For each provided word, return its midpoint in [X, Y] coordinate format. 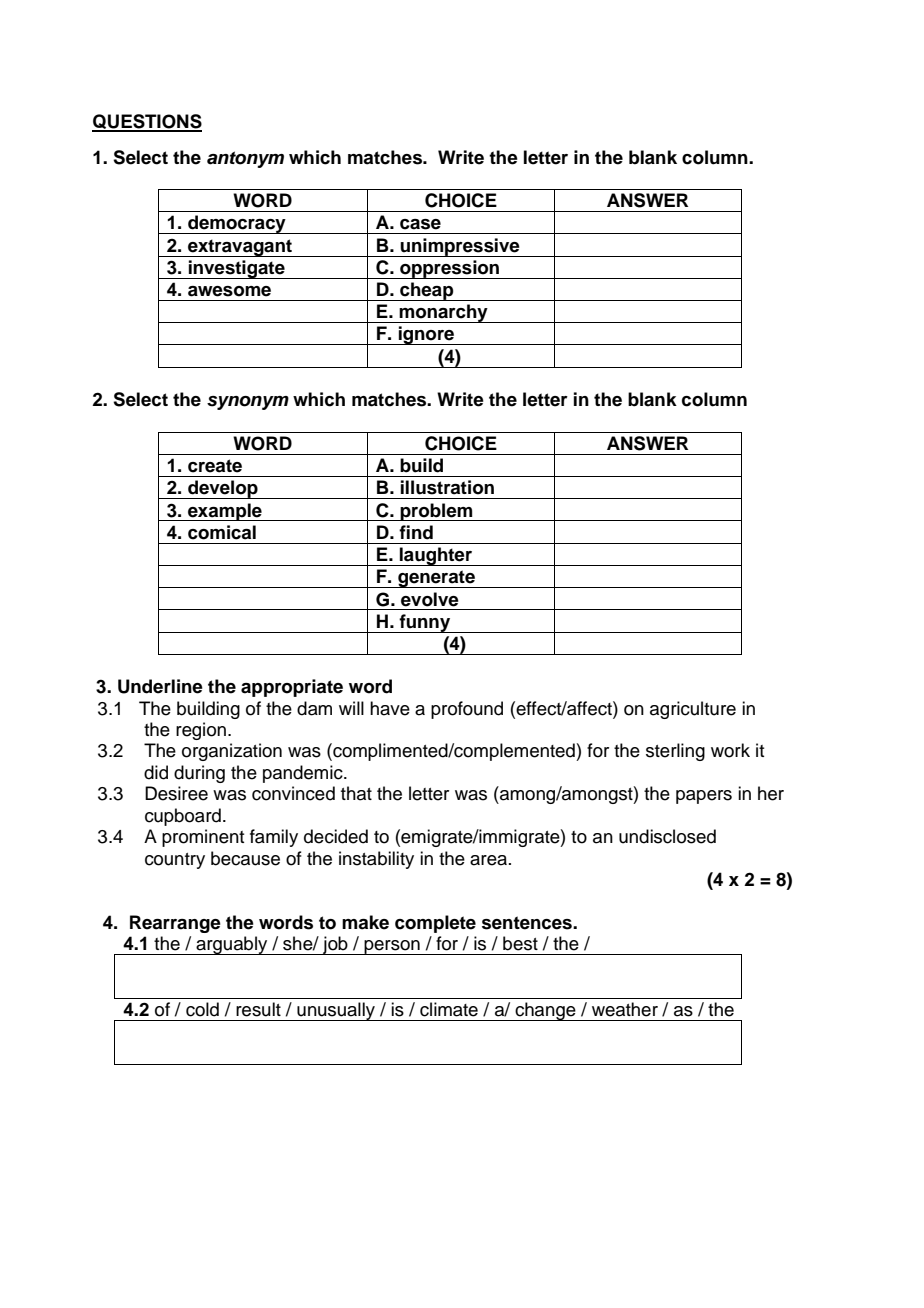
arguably [232, 945]
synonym [248, 403]
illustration [447, 487]
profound [467, 710]
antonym [245, 159]
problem [436, 512]
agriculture [693, 710]
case [420, 224]
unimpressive [460, 247]
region [201, 731]
